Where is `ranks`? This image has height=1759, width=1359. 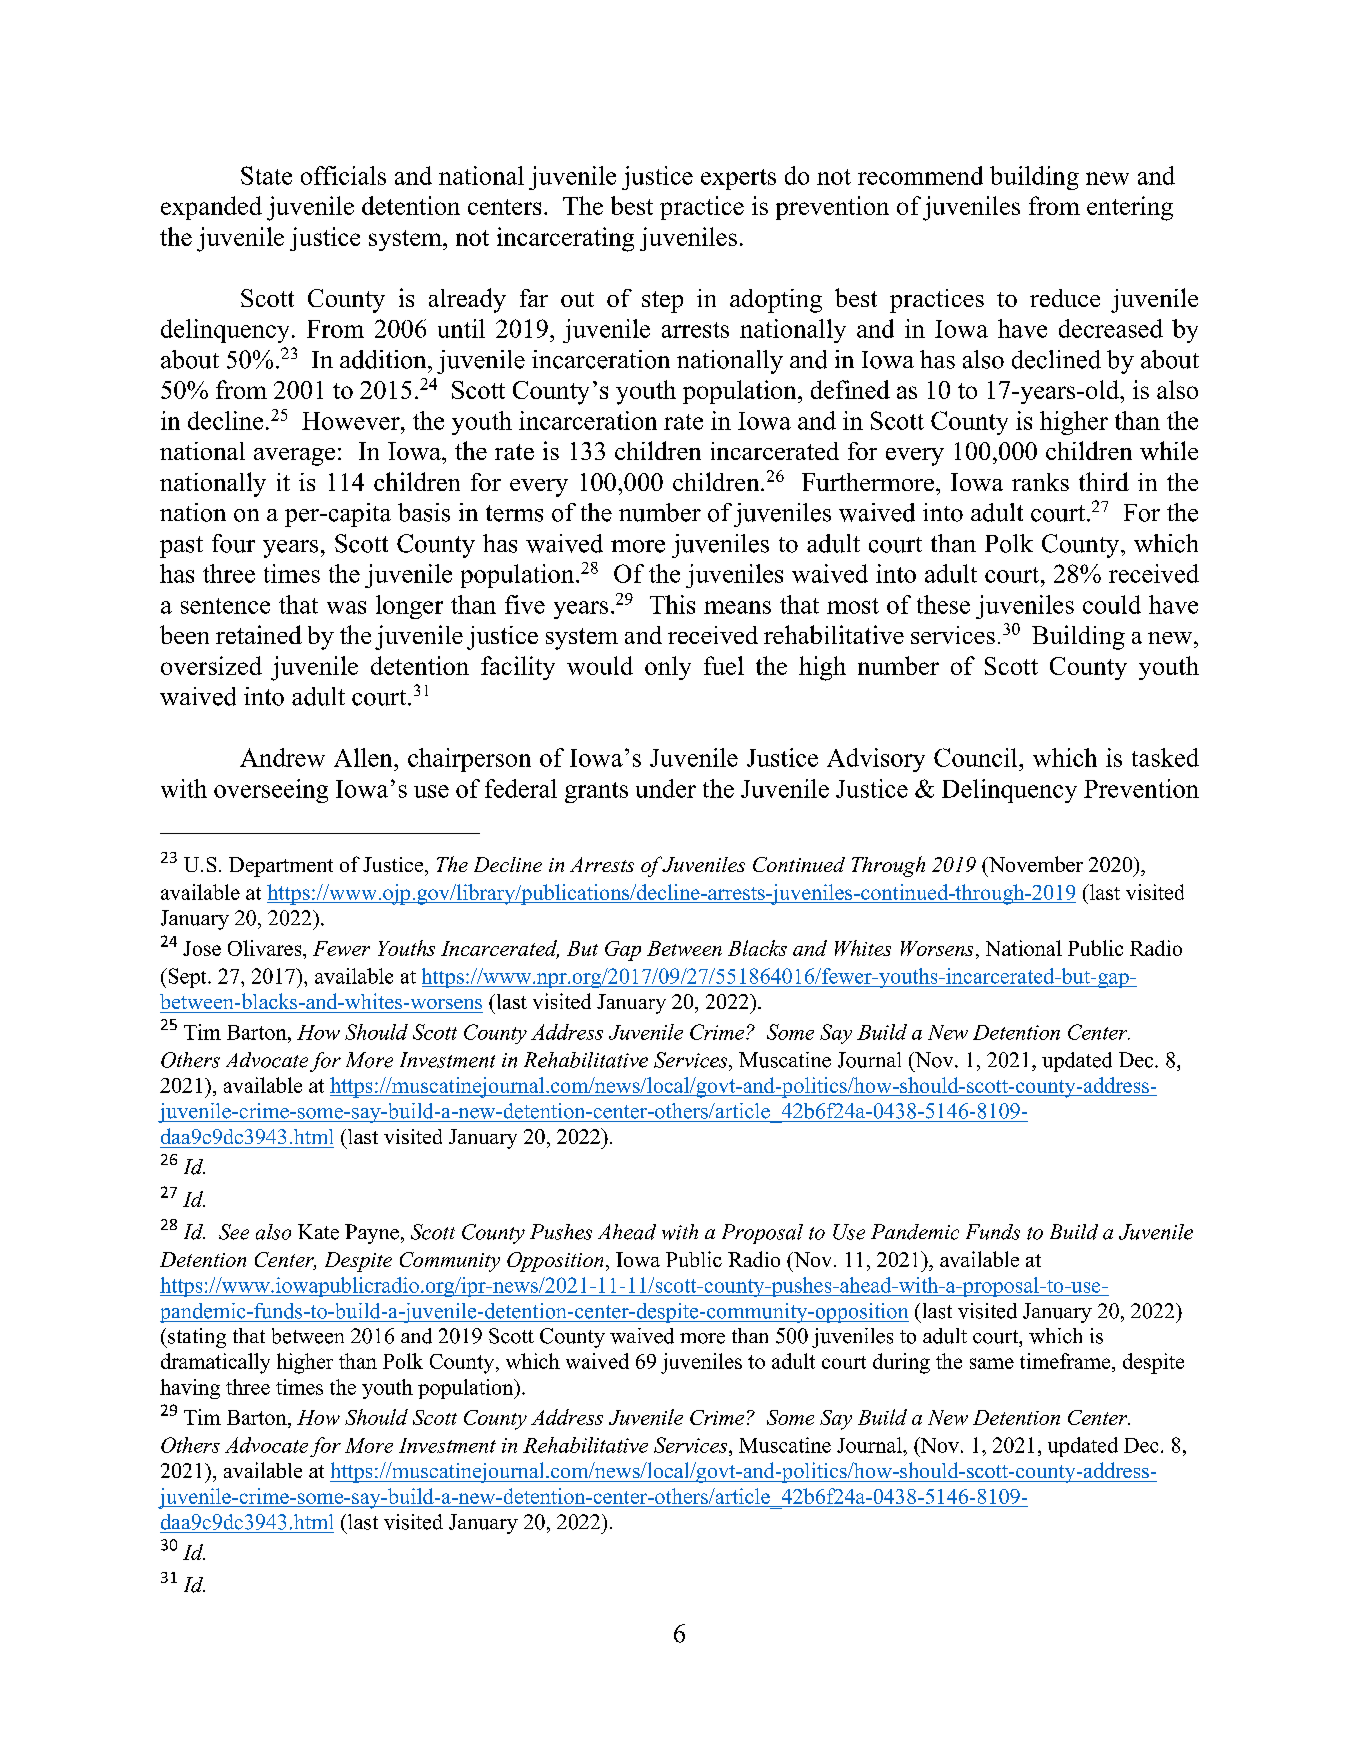
ranks is located at coordinates (1040, 482).
